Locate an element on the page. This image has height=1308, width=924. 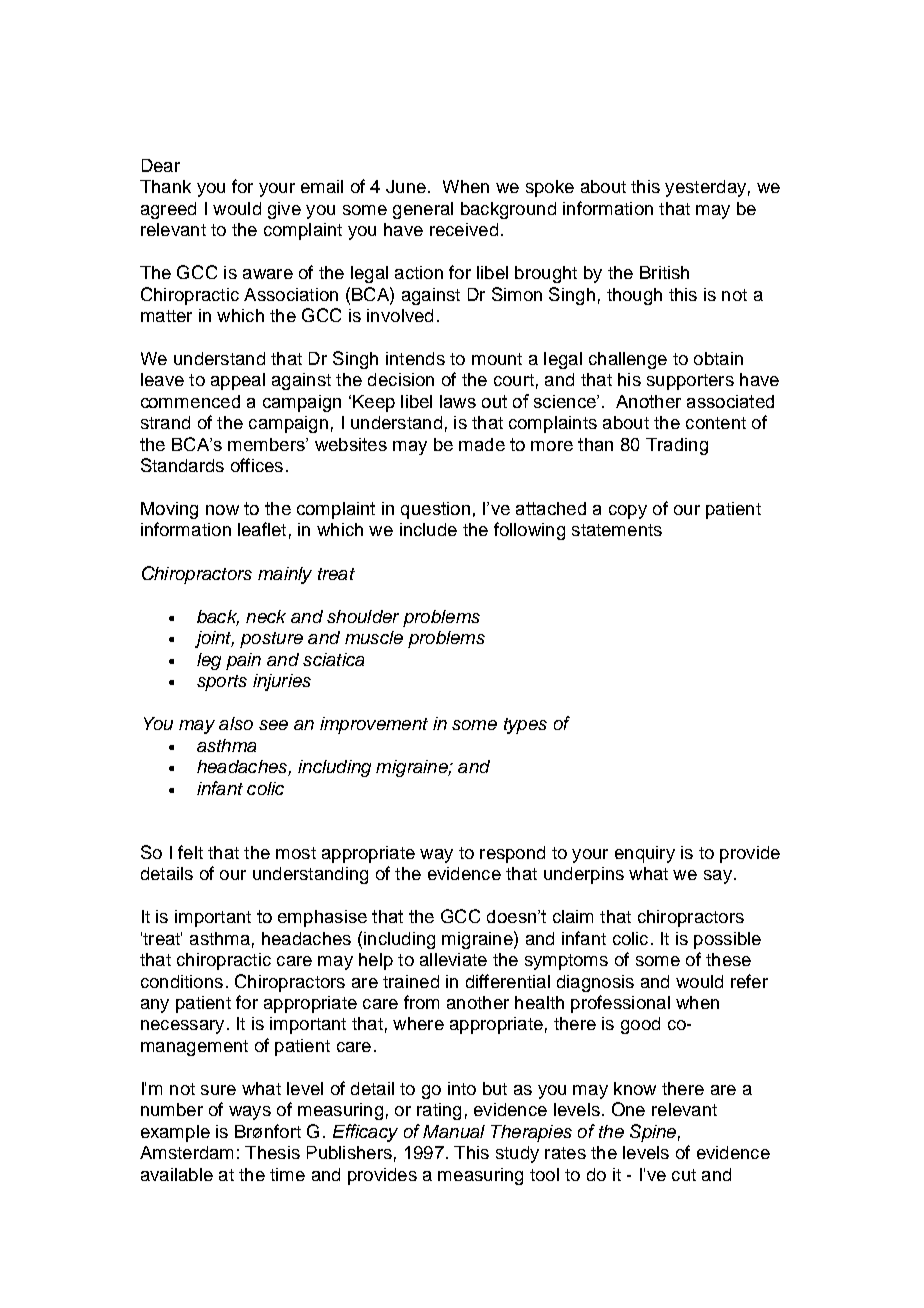
yesterday is located at coordinates (705, 188).
